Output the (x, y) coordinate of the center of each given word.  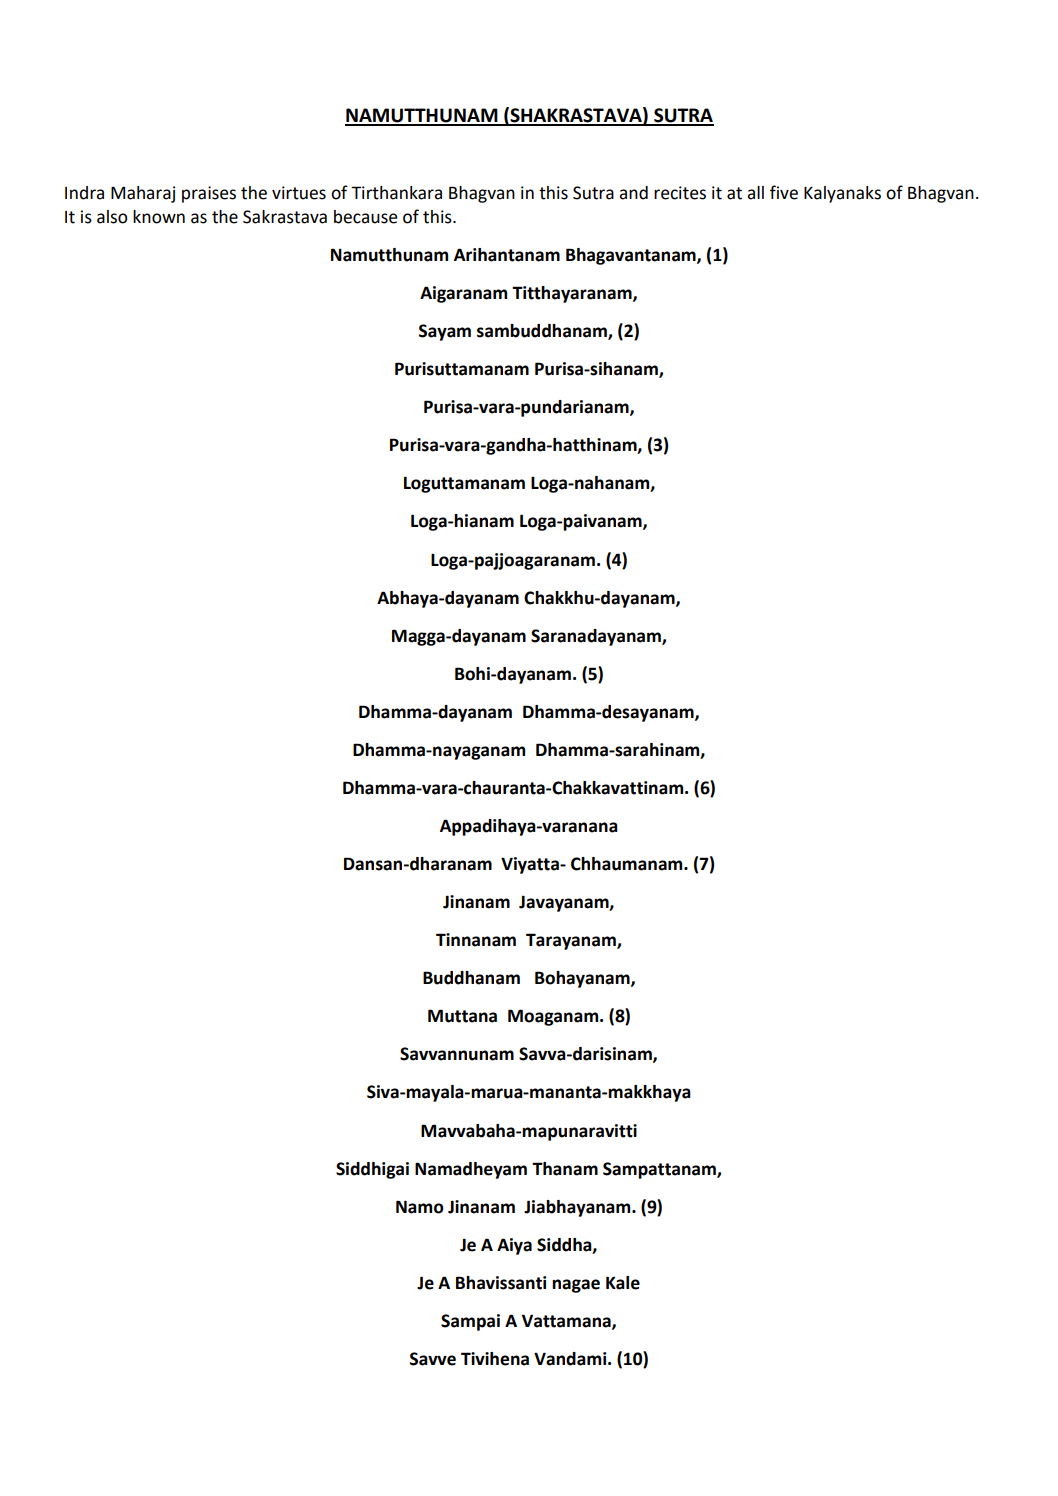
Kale (623, 1283)
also (112, 217)
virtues (299, 193)
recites (680, 193)
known (159, 217)
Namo (420, 1207)
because (366, 217)
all (755, 193)
